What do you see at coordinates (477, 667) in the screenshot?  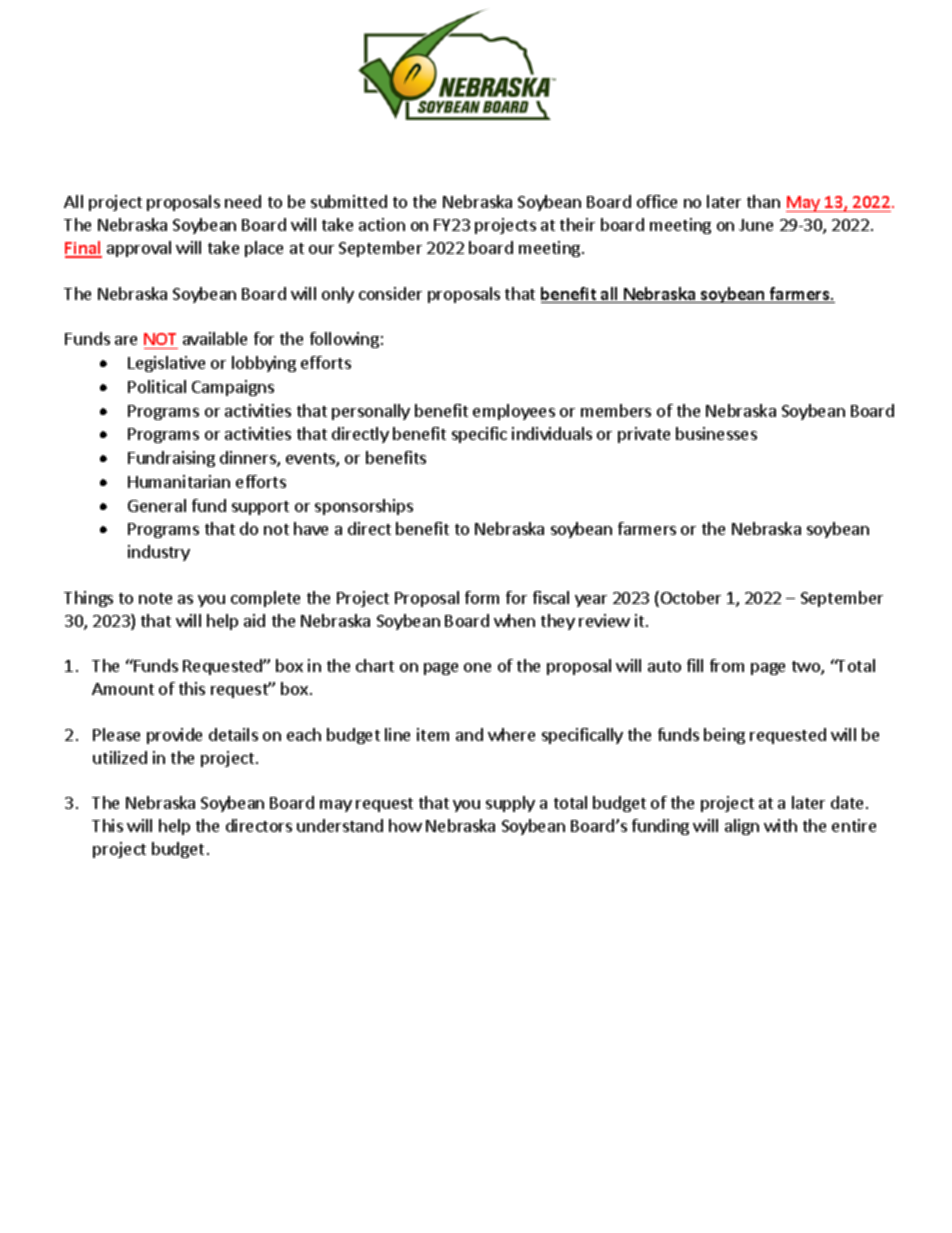 I see `one` at bounding box center [477, 667].
